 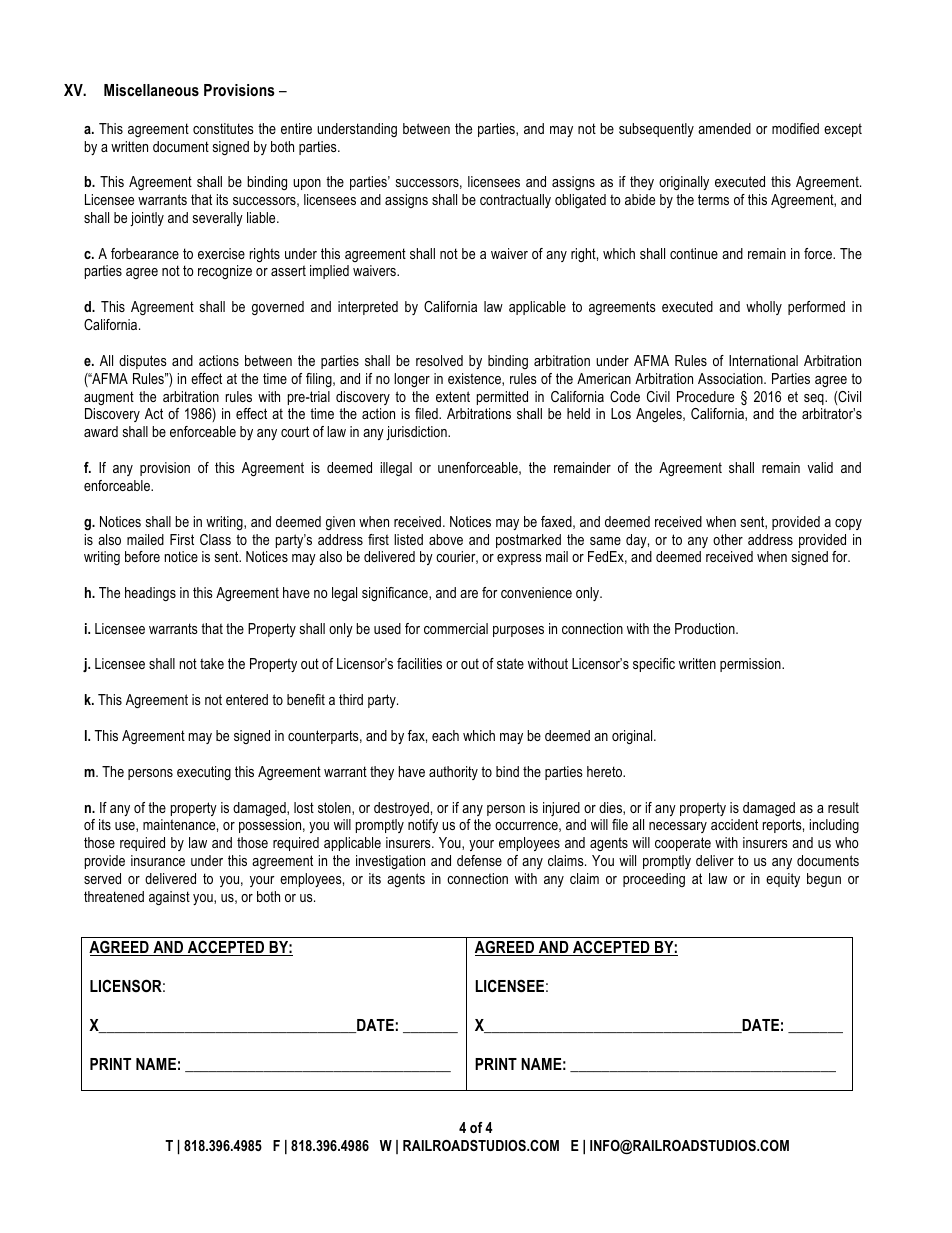 What do you see at coordinates (515, 201) in the document?
I see `contractually` at bounding box center [515, 201].
